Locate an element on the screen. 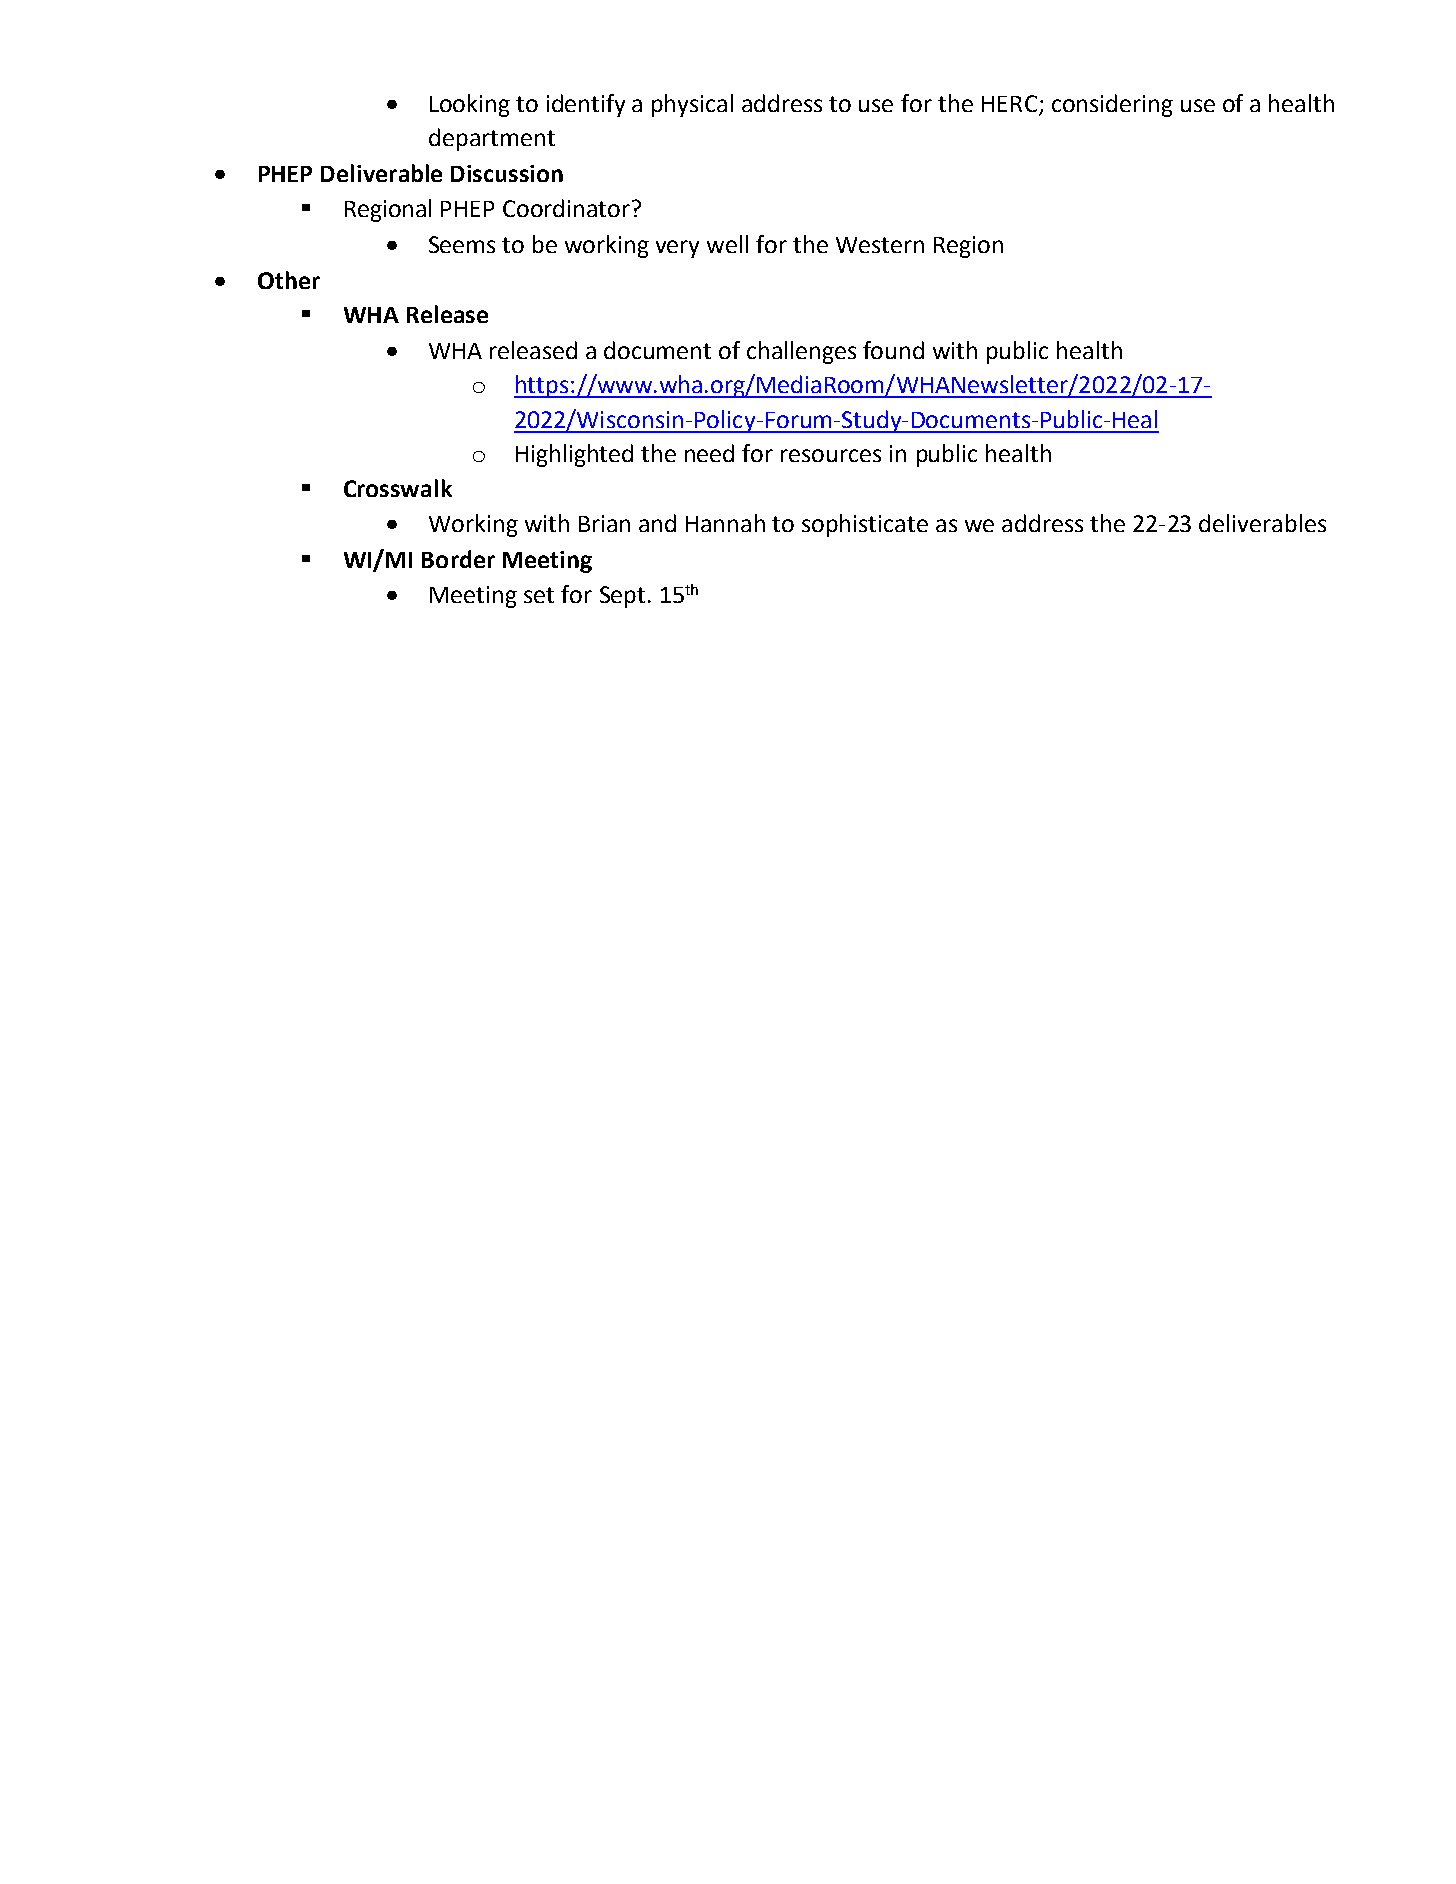 This screenshot has width=1456, height=1884. Border is located at coordinates (458, 559).
